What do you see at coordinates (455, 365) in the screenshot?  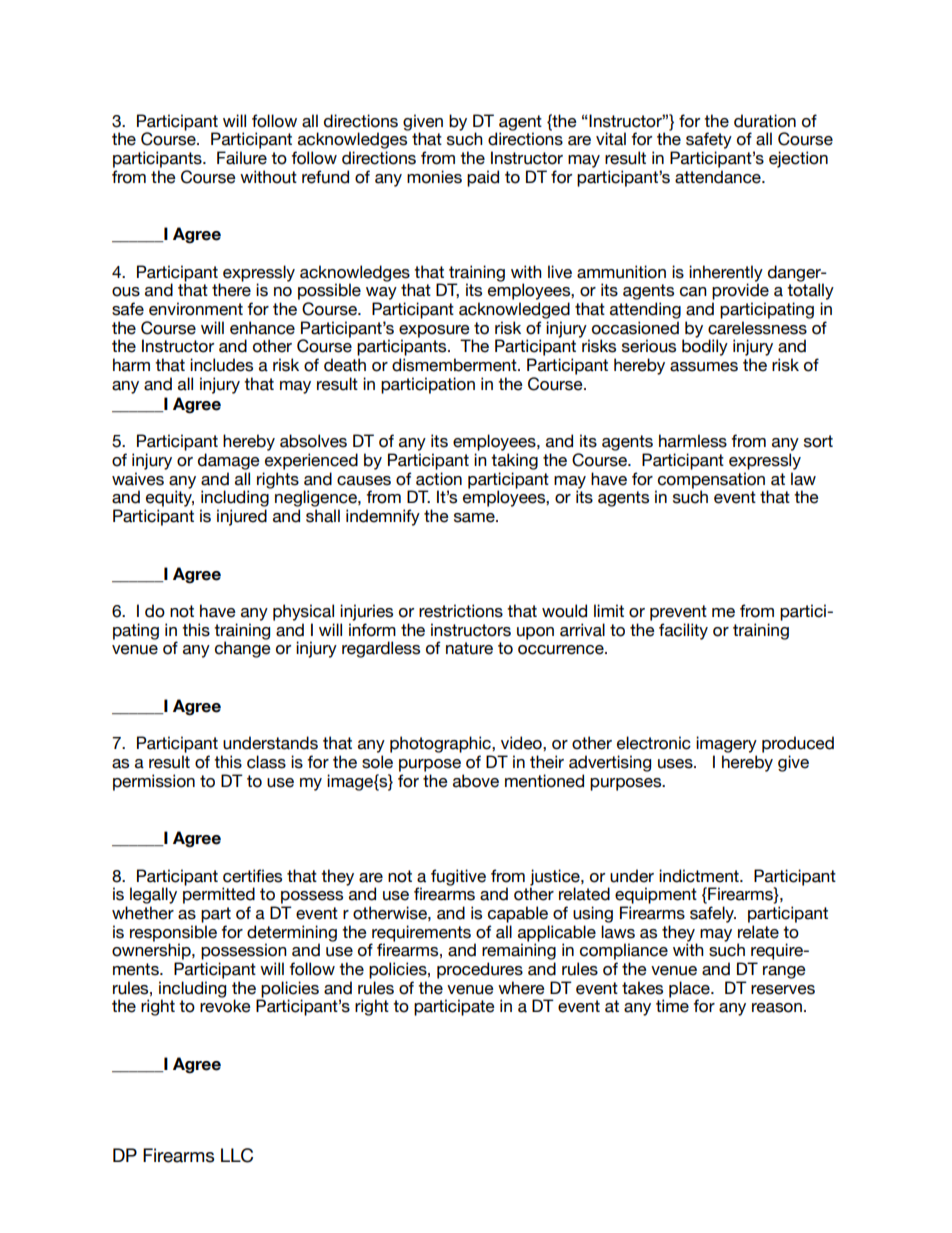 I see `dismemberment` at bounding box center [455, 365].
